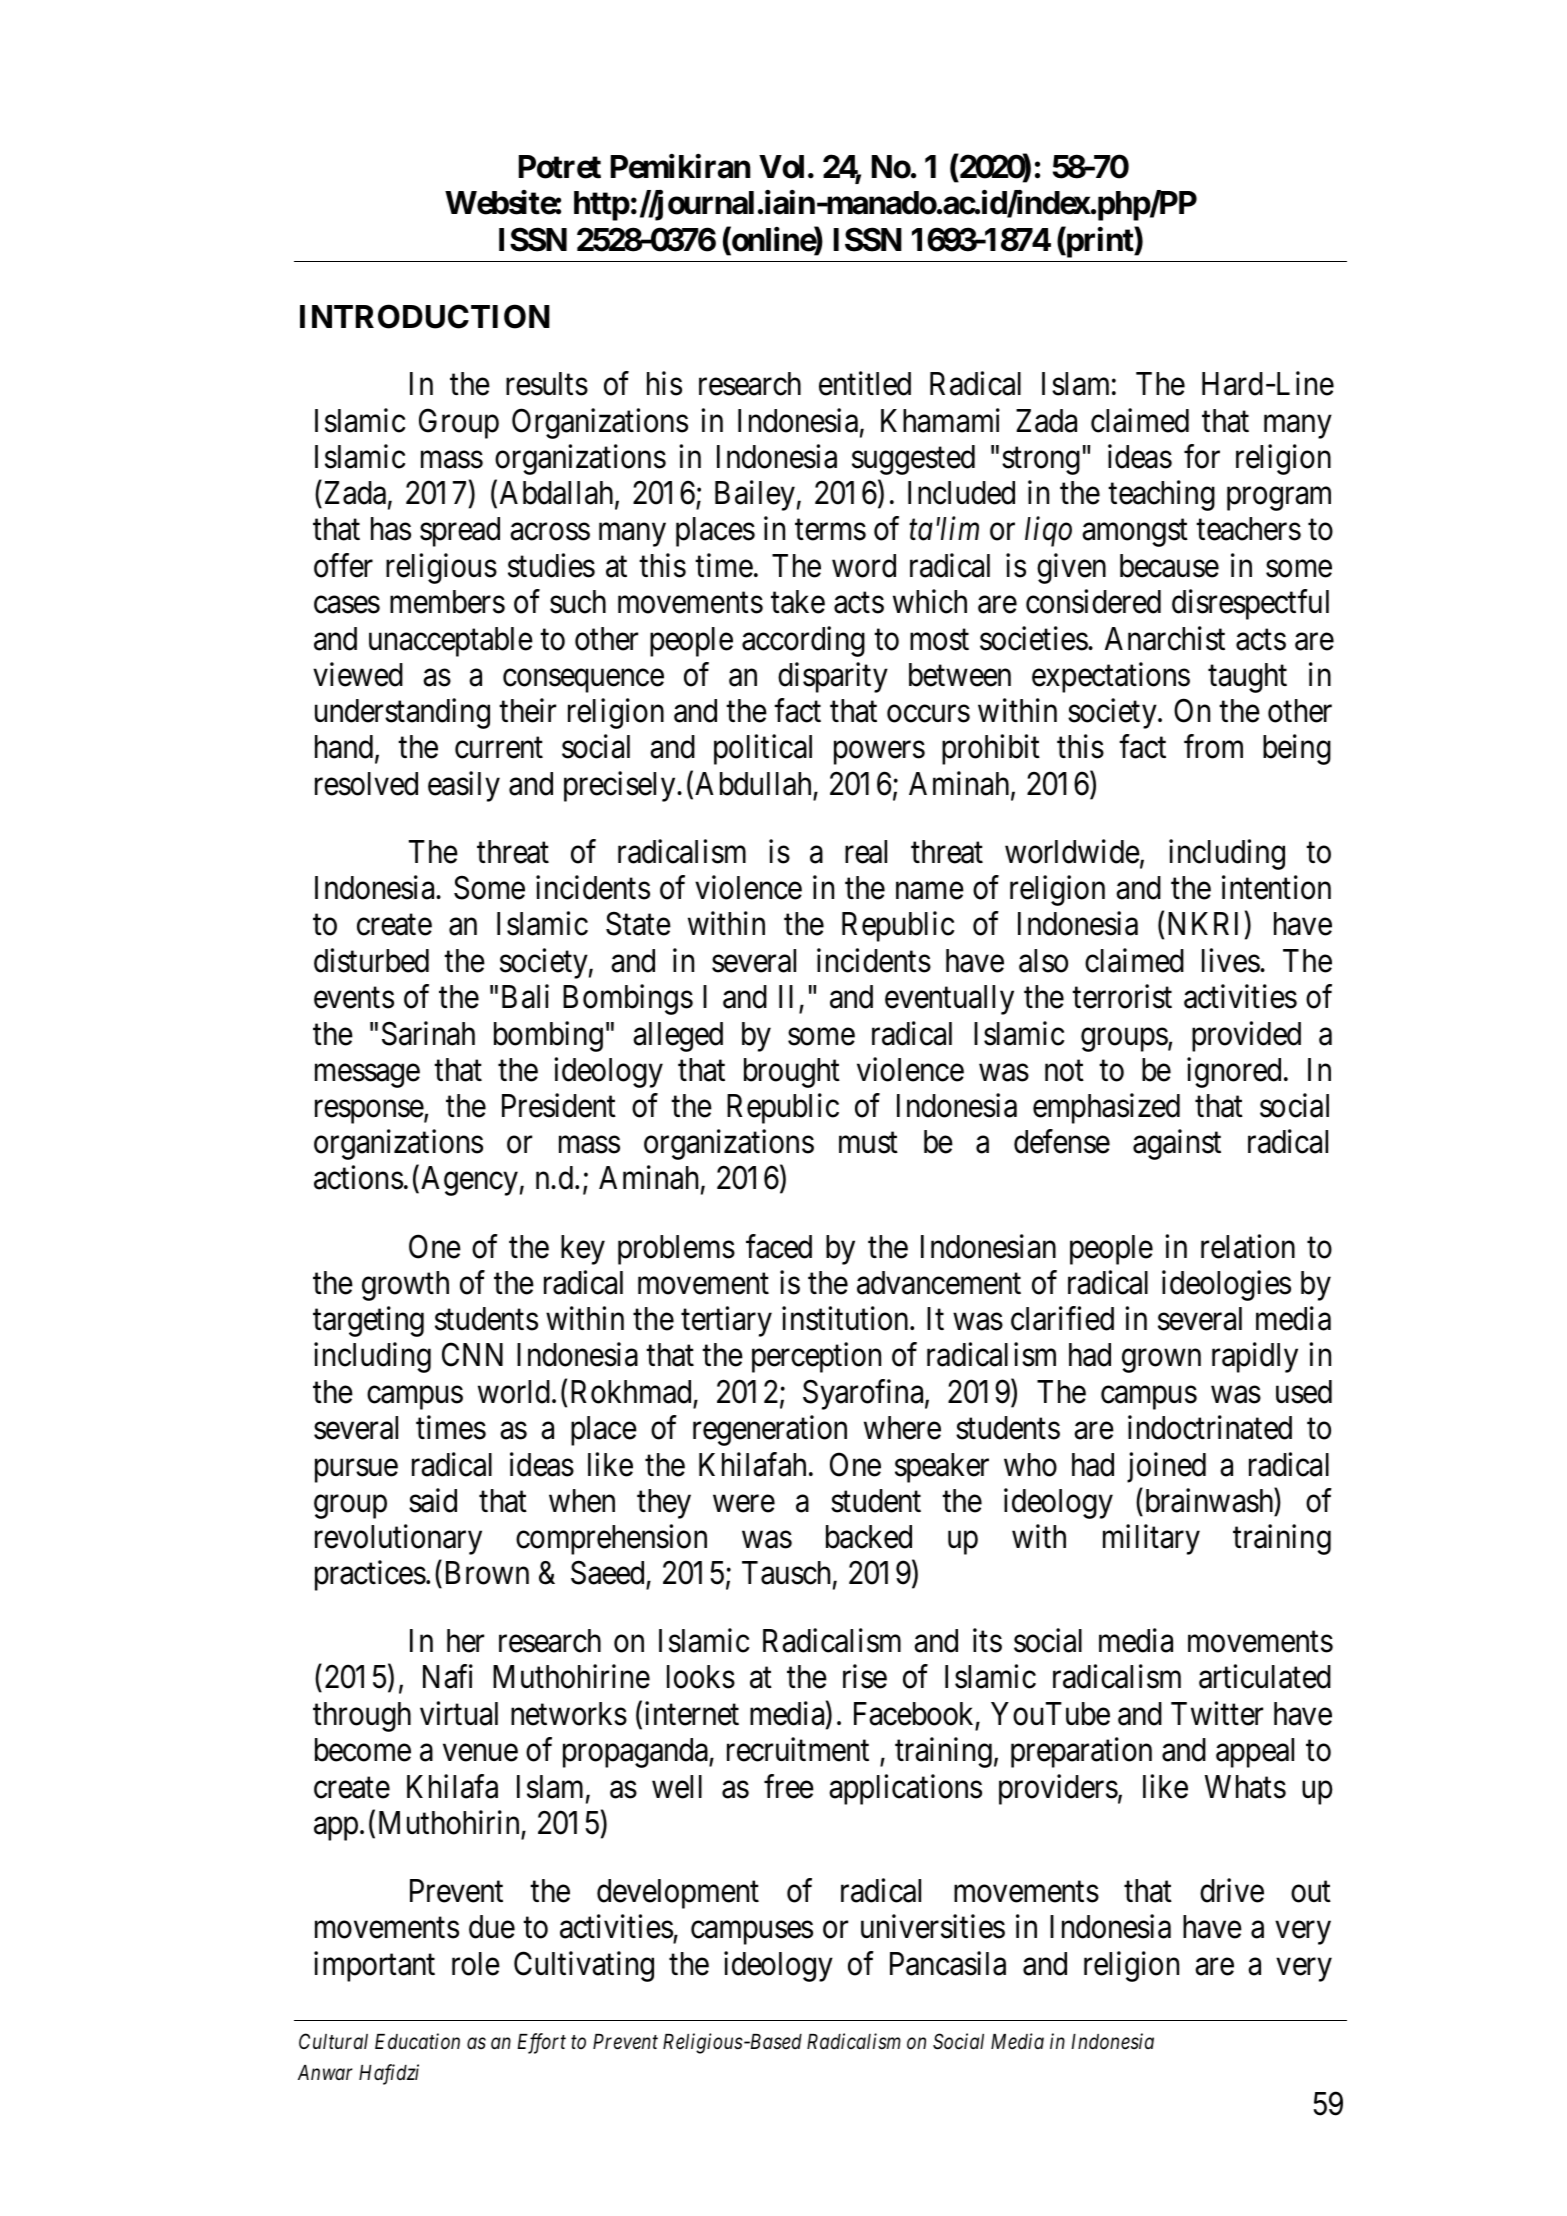 Image resolution: width=1567 pixels, height=2216 pixels. Describe the element at coordinates (405, 1286) in the image. I see `growth` at that location.
